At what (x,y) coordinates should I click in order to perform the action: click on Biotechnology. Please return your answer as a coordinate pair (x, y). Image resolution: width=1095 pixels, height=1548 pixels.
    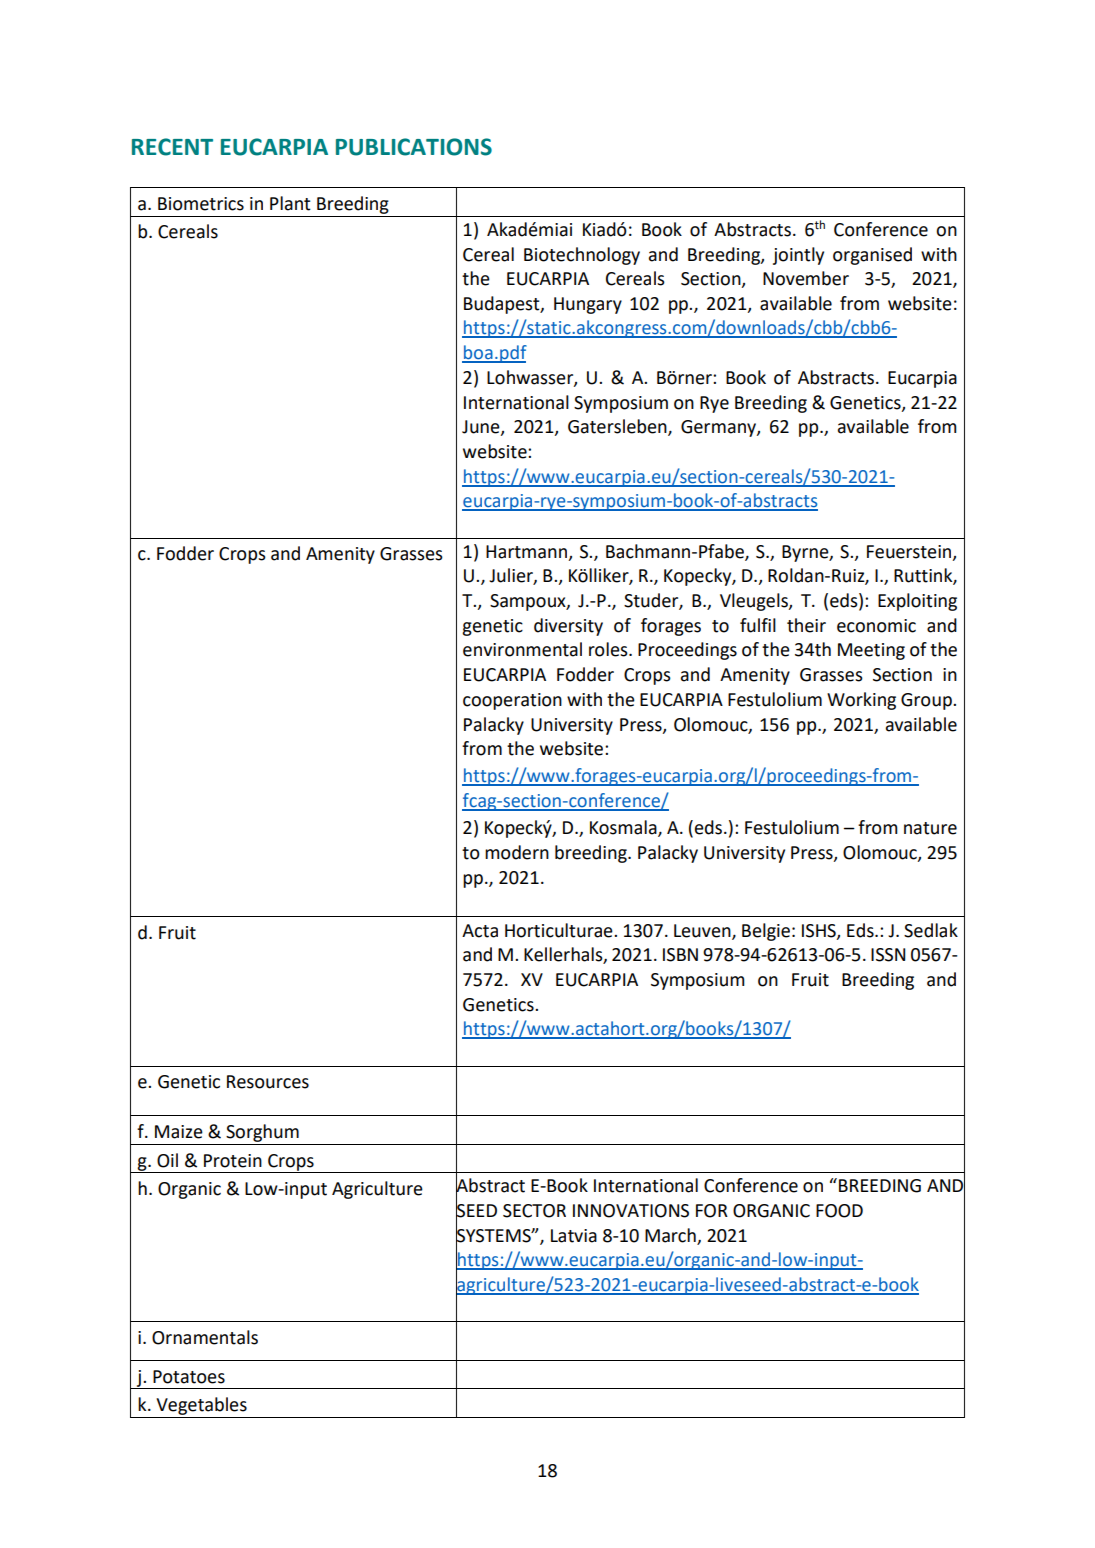
    Looking at the image, I should click on (582, 256).
